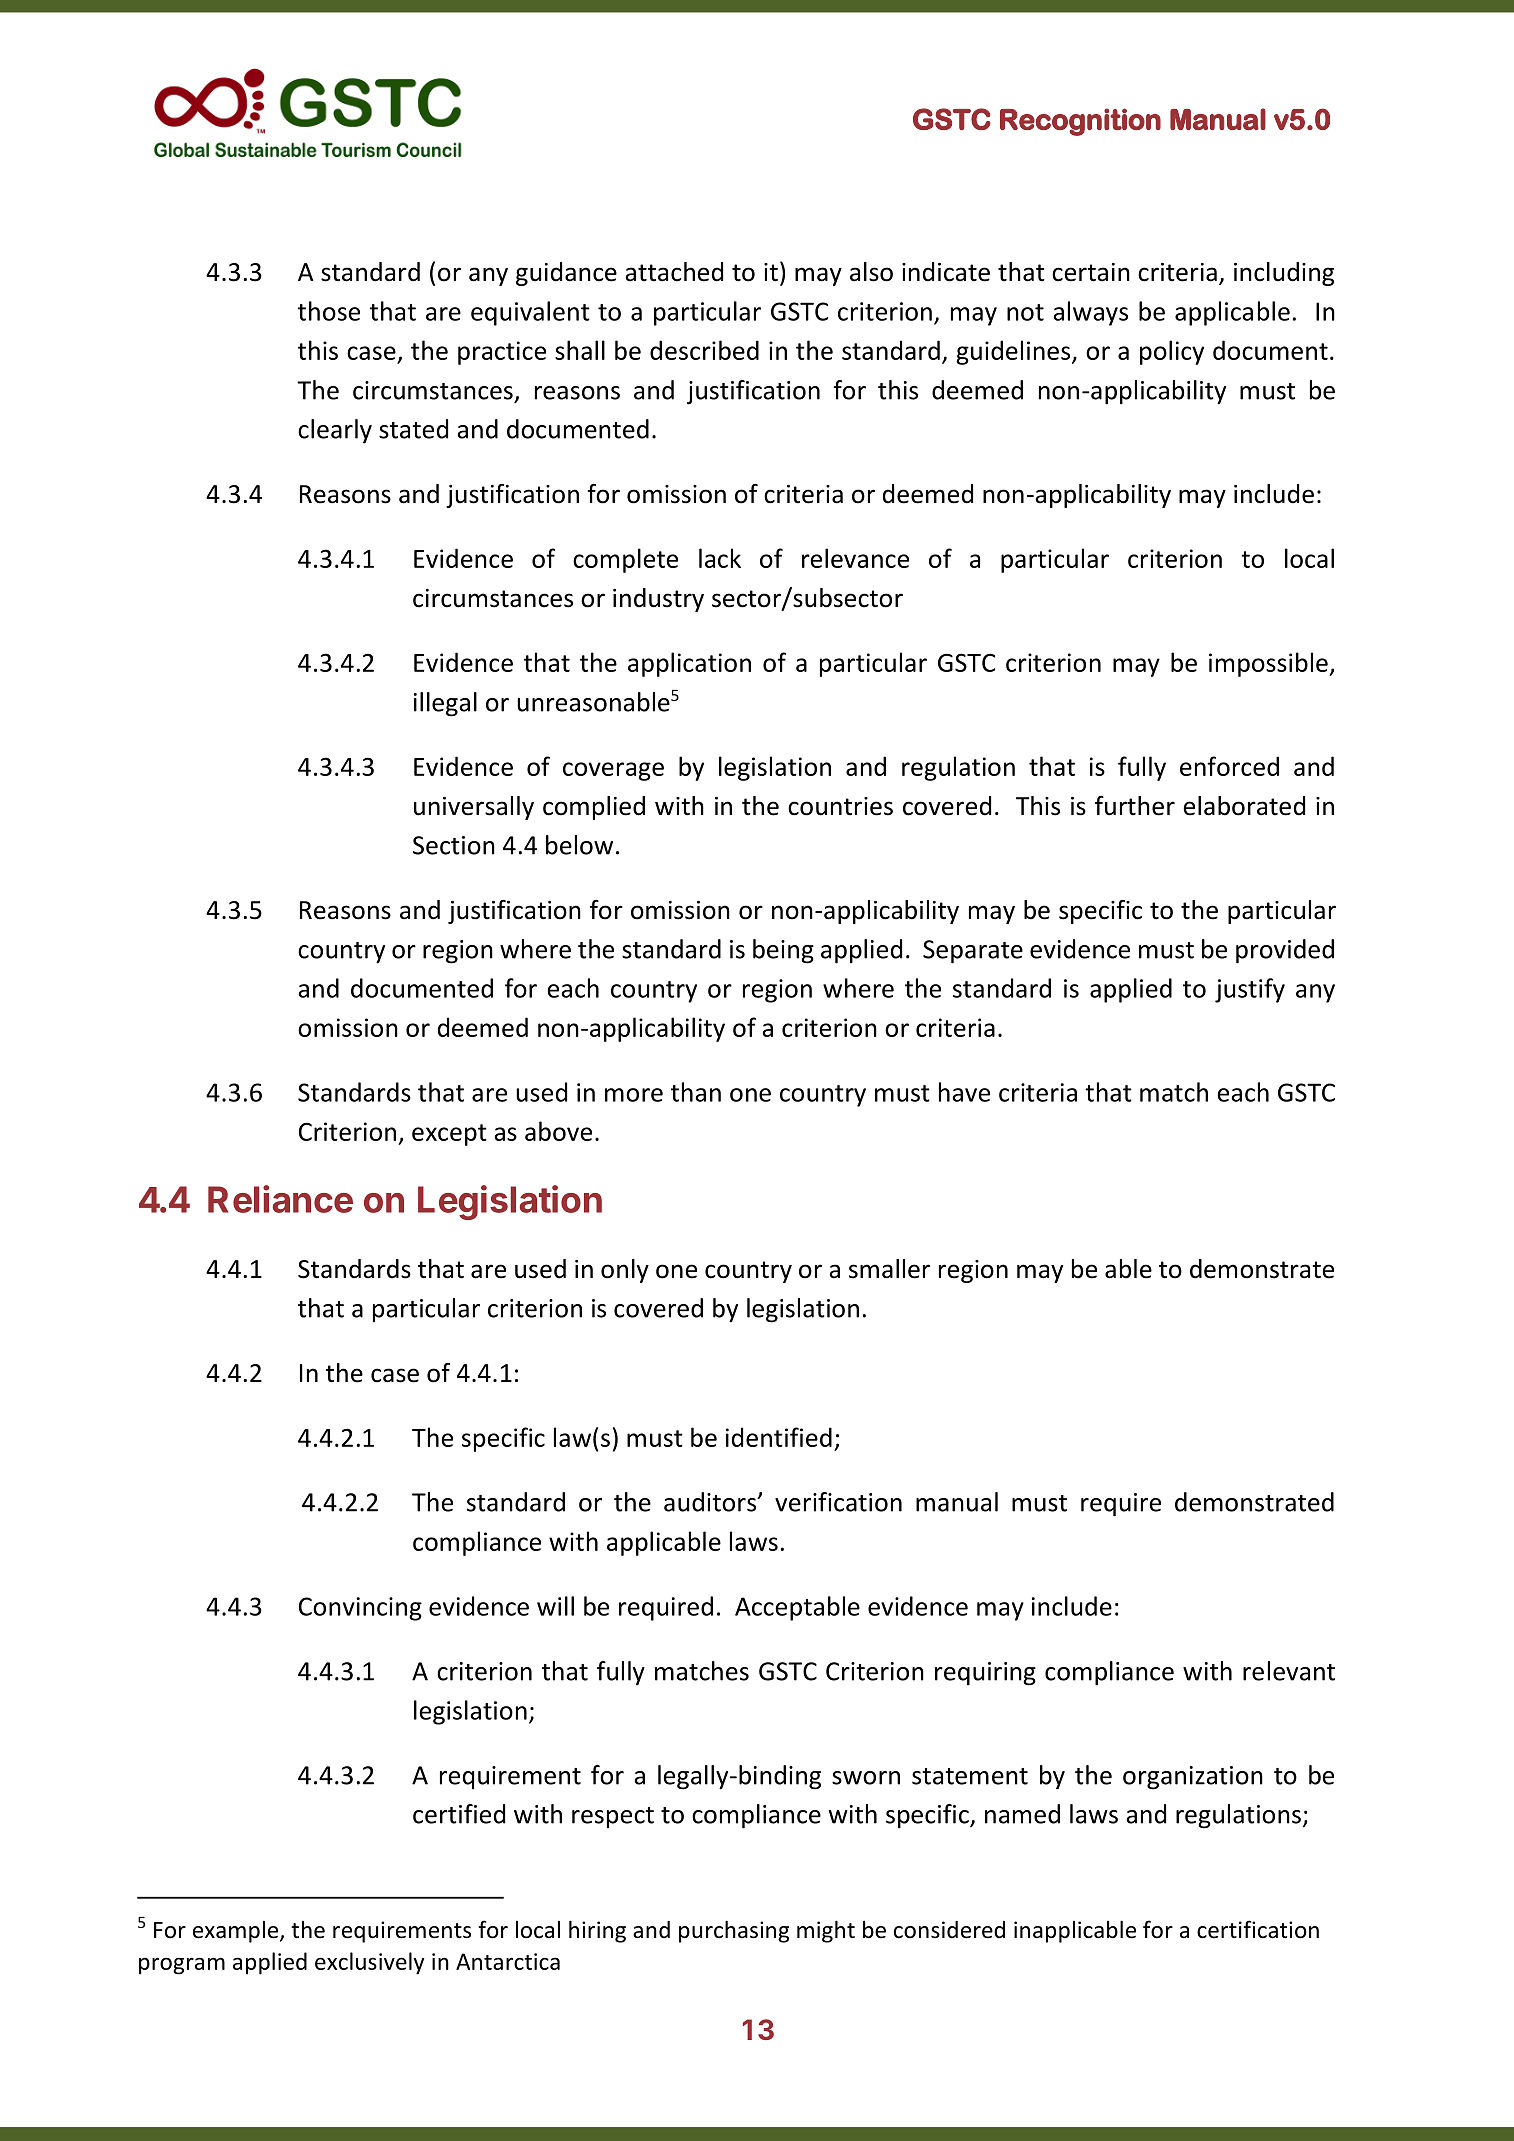 The width and height of the screenshot is (1514, 2141). What do you see at coordinates (1289, 1671) in the screenshot?
I see `relevant` at bounding box center [1289, 1671].
